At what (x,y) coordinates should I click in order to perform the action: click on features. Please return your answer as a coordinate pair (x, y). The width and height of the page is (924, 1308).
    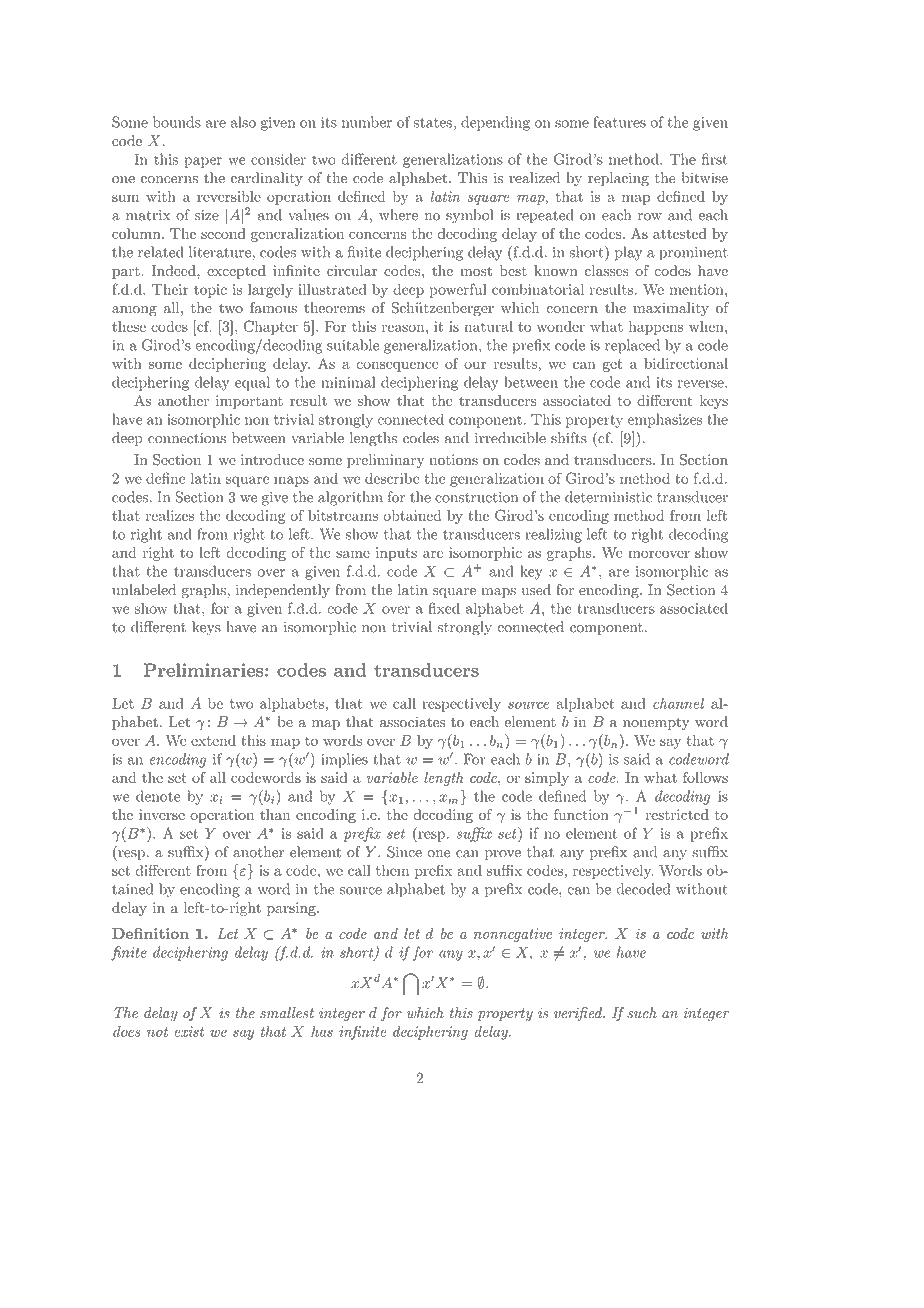
    Looking at the image, I should click on (620, 122).
